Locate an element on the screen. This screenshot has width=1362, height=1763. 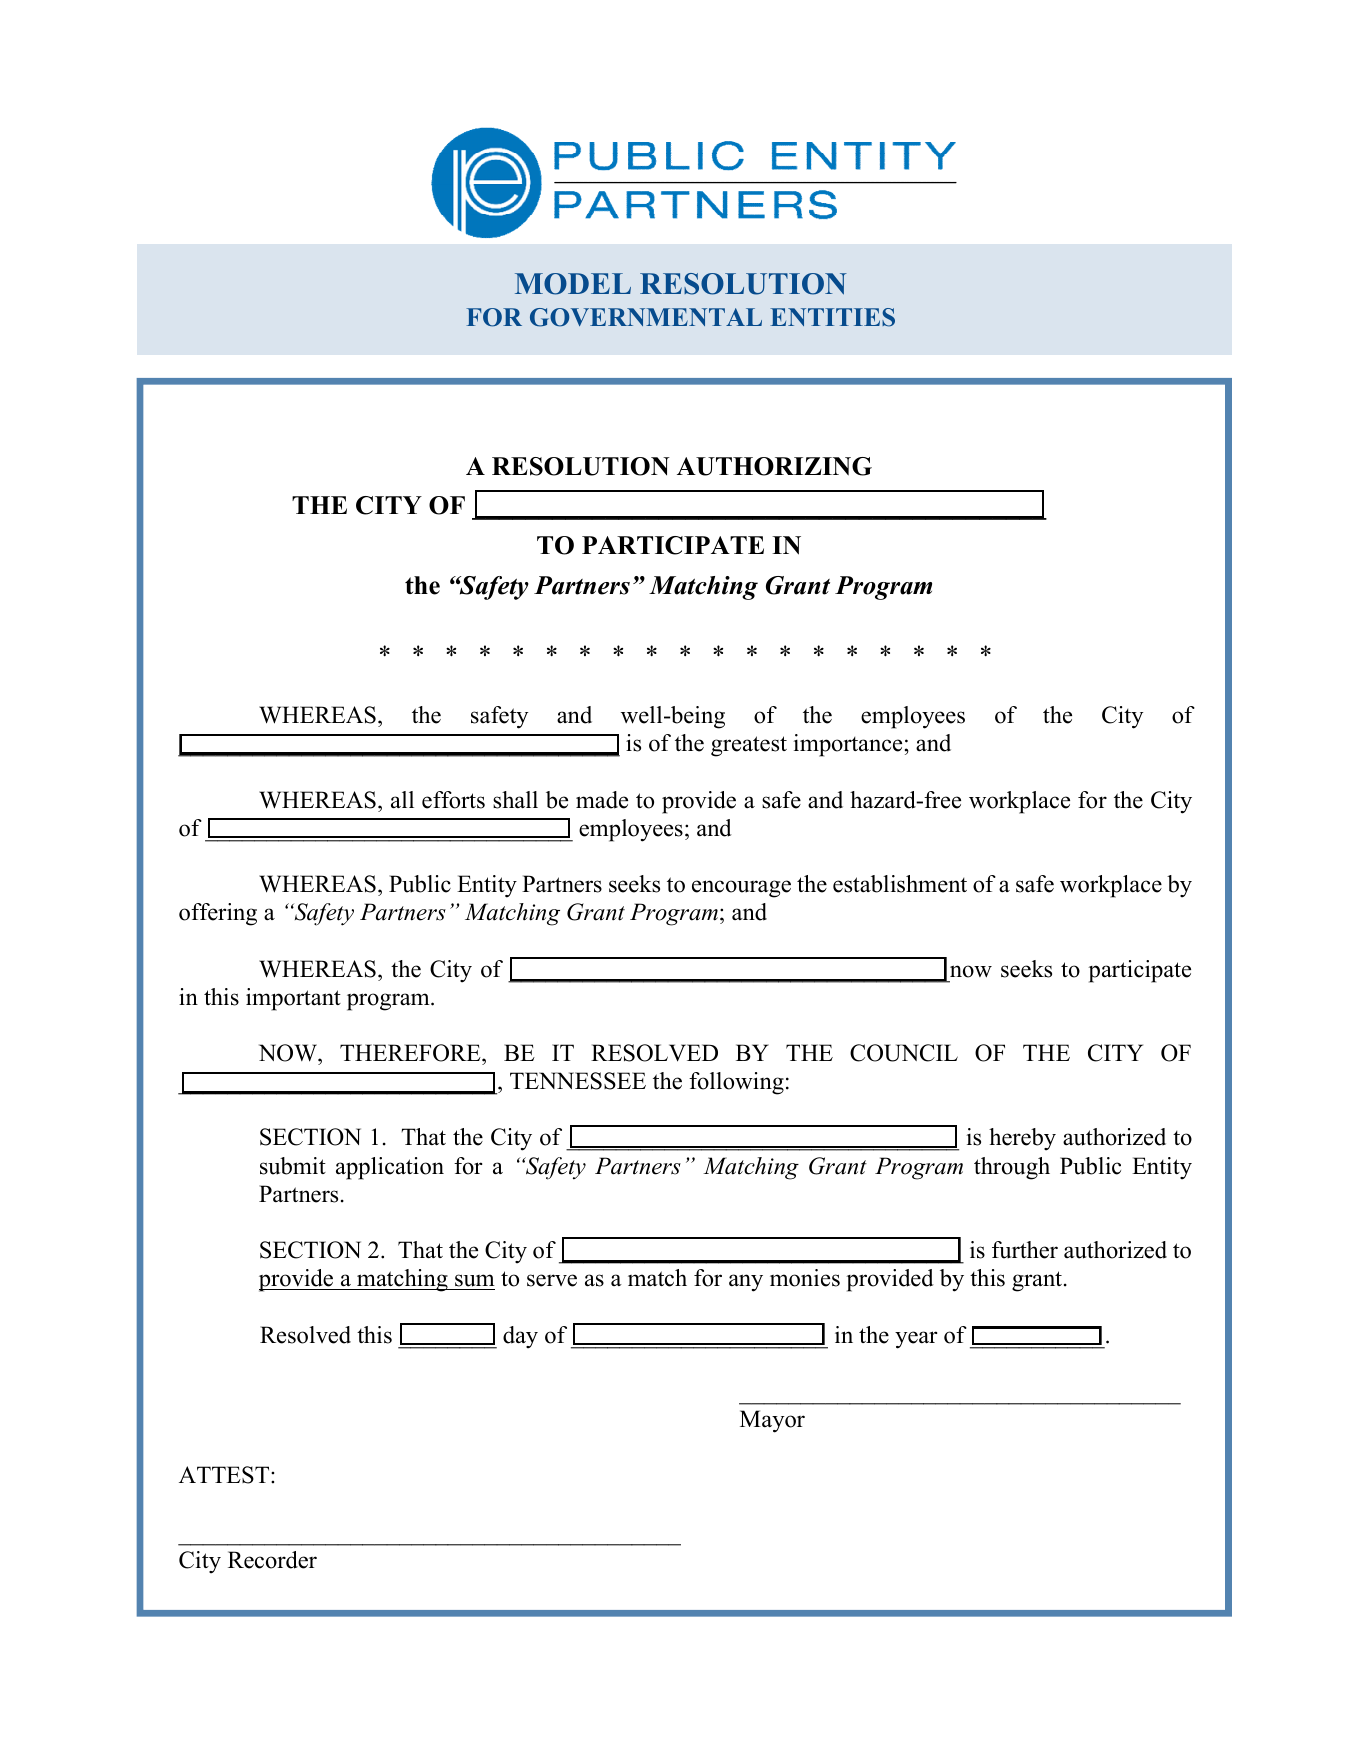
MODEL is located at coordinates (573, 284).
